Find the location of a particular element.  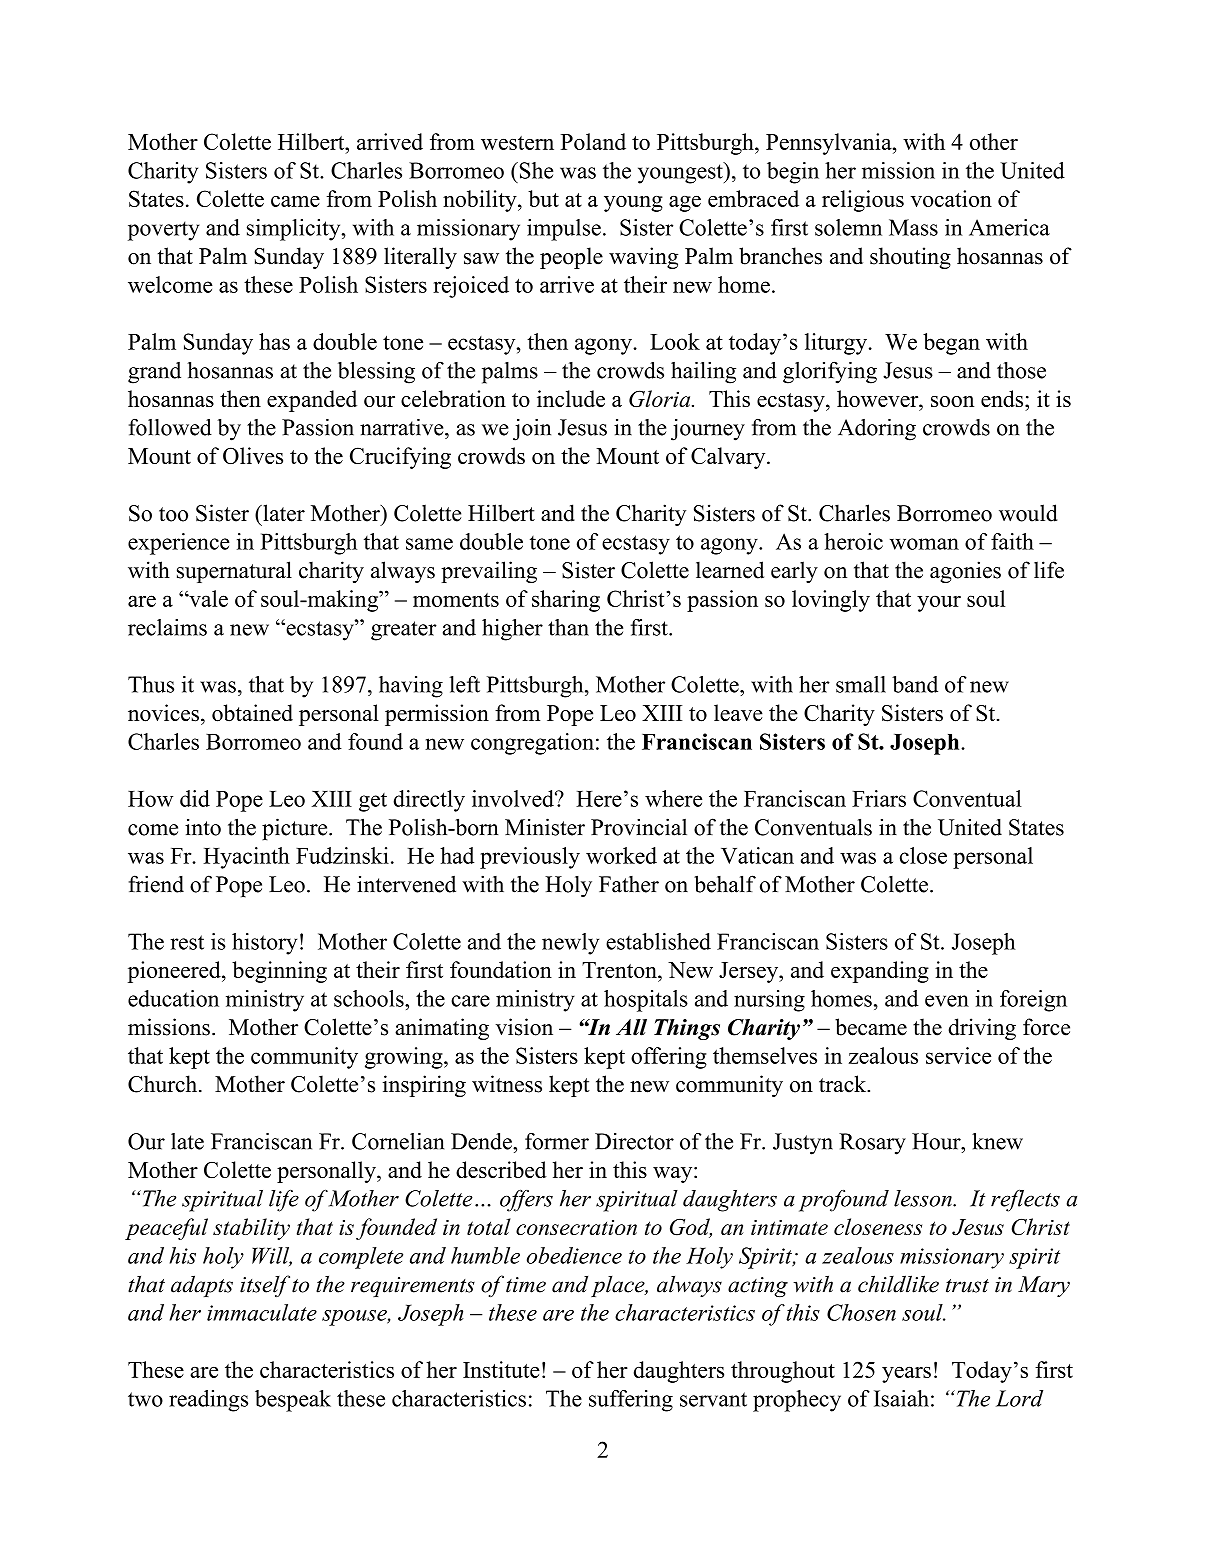

suffering is located at coordinates (631, 1401).
